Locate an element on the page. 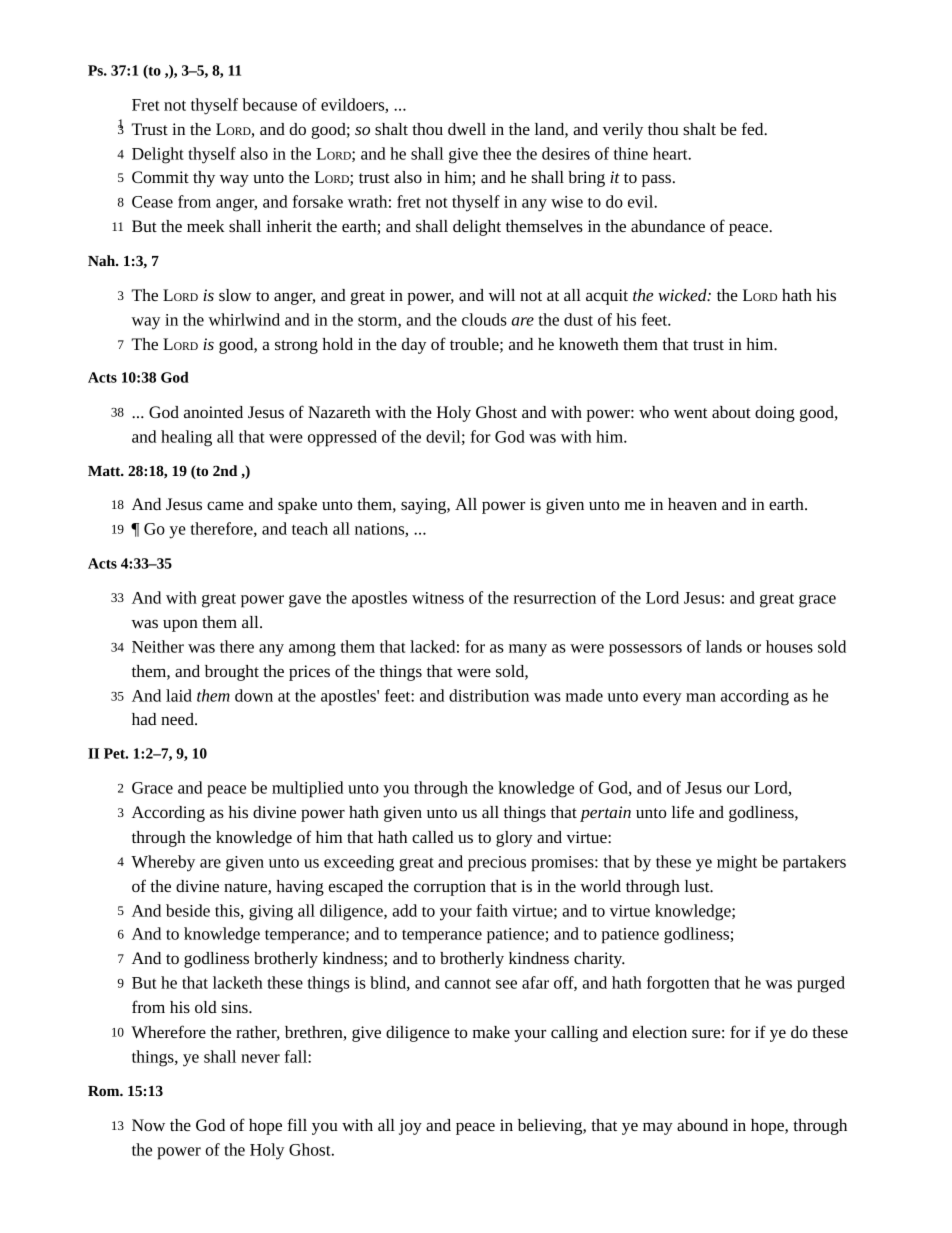  never is located at coordinates (260, 1058).
